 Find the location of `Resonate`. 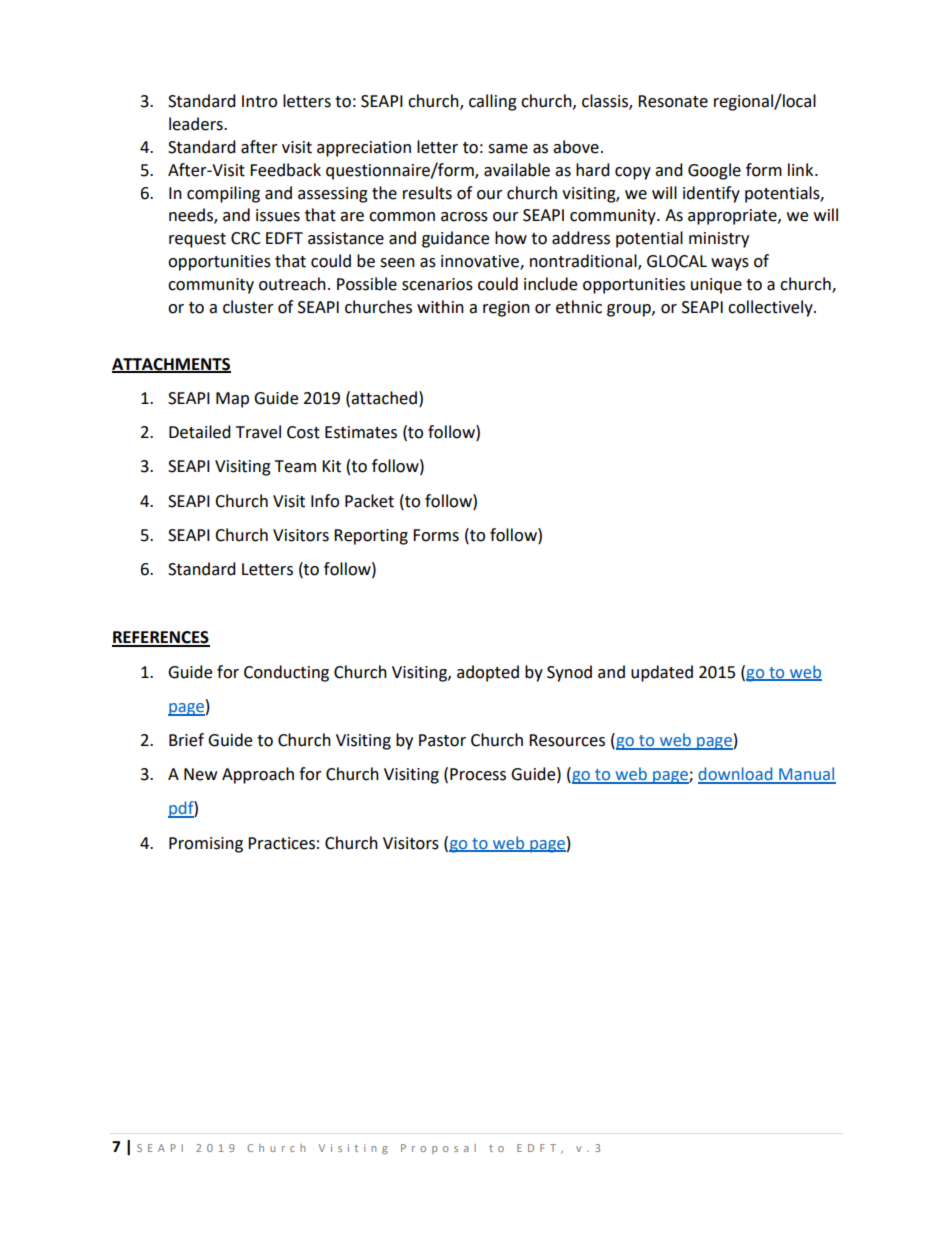

Resonate is located at coordinates (673, 101).
